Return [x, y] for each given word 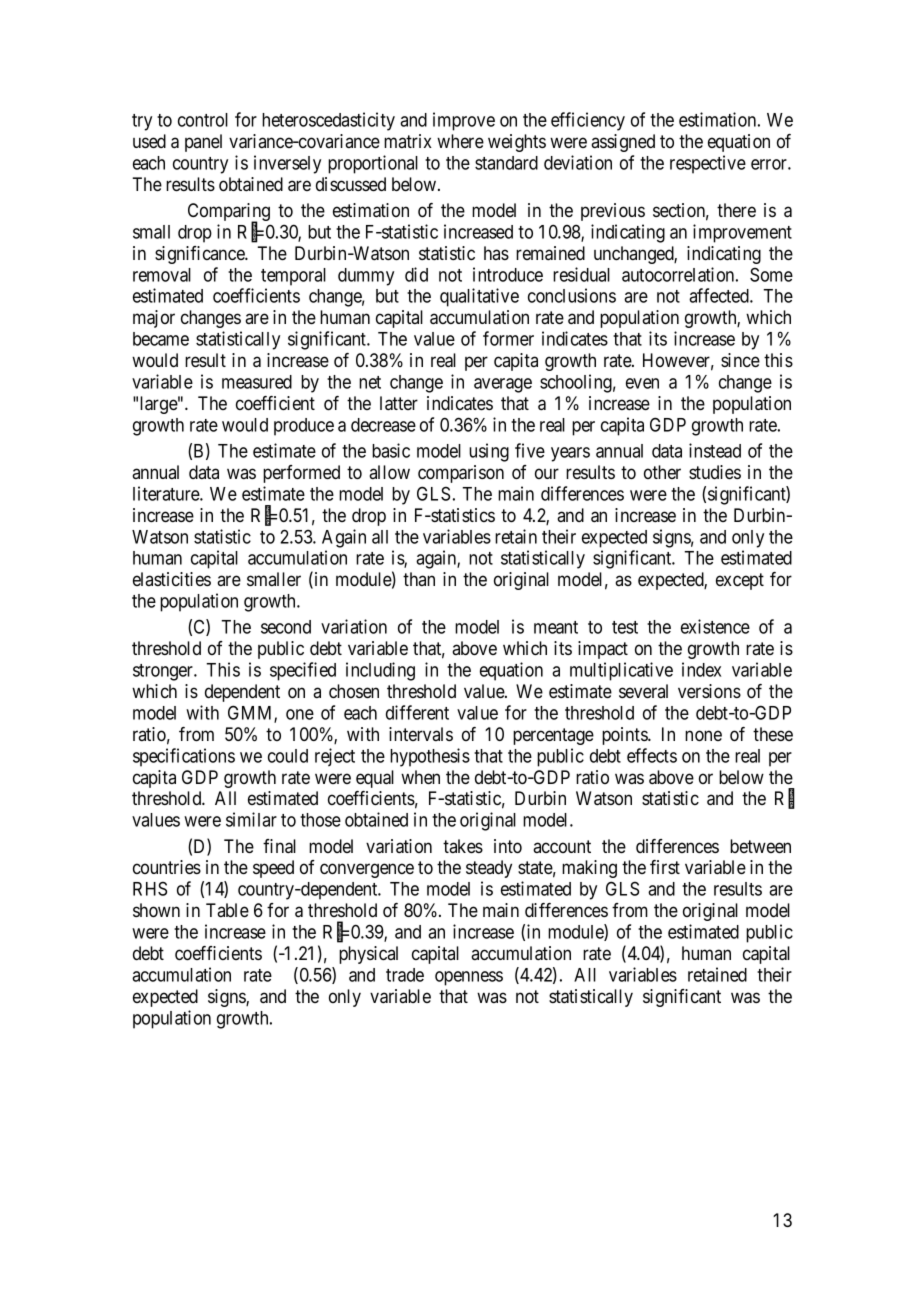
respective [708, 164]
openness [469, 978]
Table [227, 910]
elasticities [172, 579]
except [740, 581]
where [460, 141]
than [419, 579]
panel [203, 143]
